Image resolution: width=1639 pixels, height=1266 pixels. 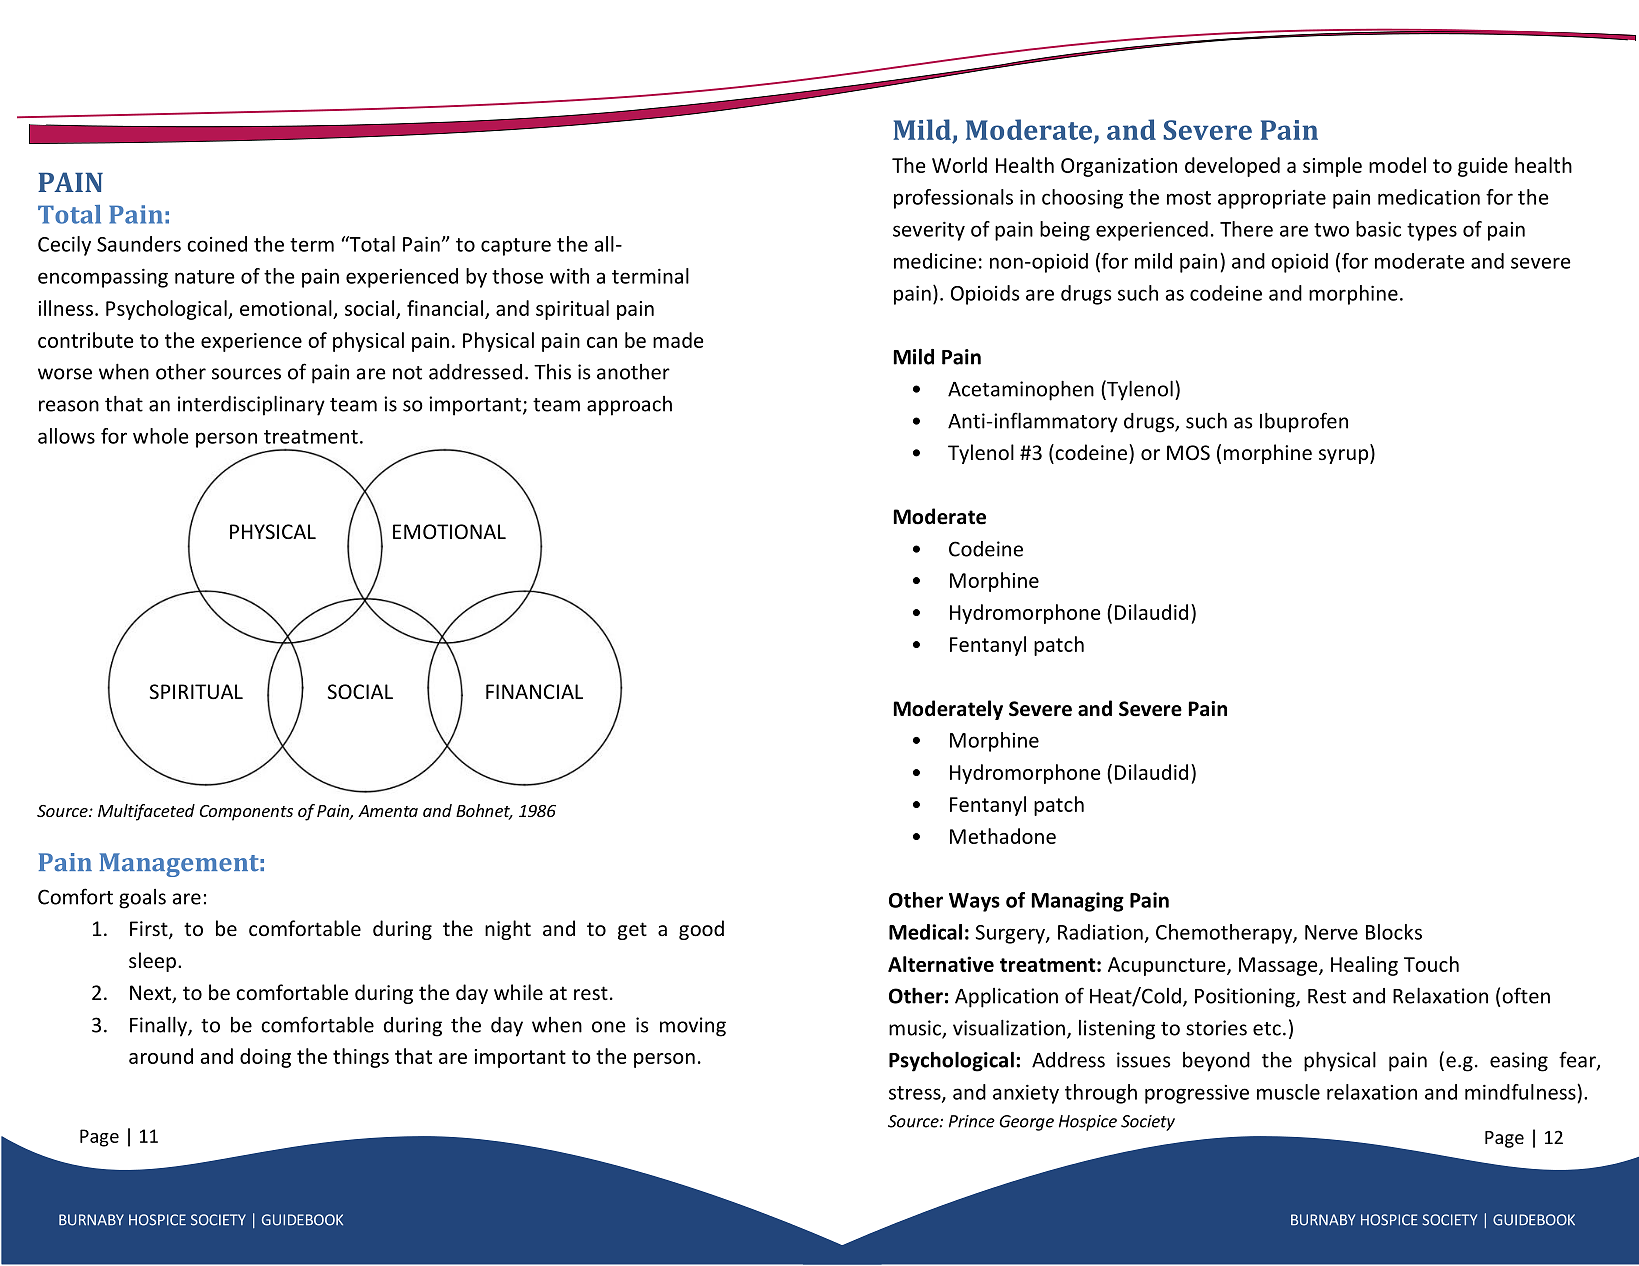 I want to click on doing, so click(x=265, y=1058).
